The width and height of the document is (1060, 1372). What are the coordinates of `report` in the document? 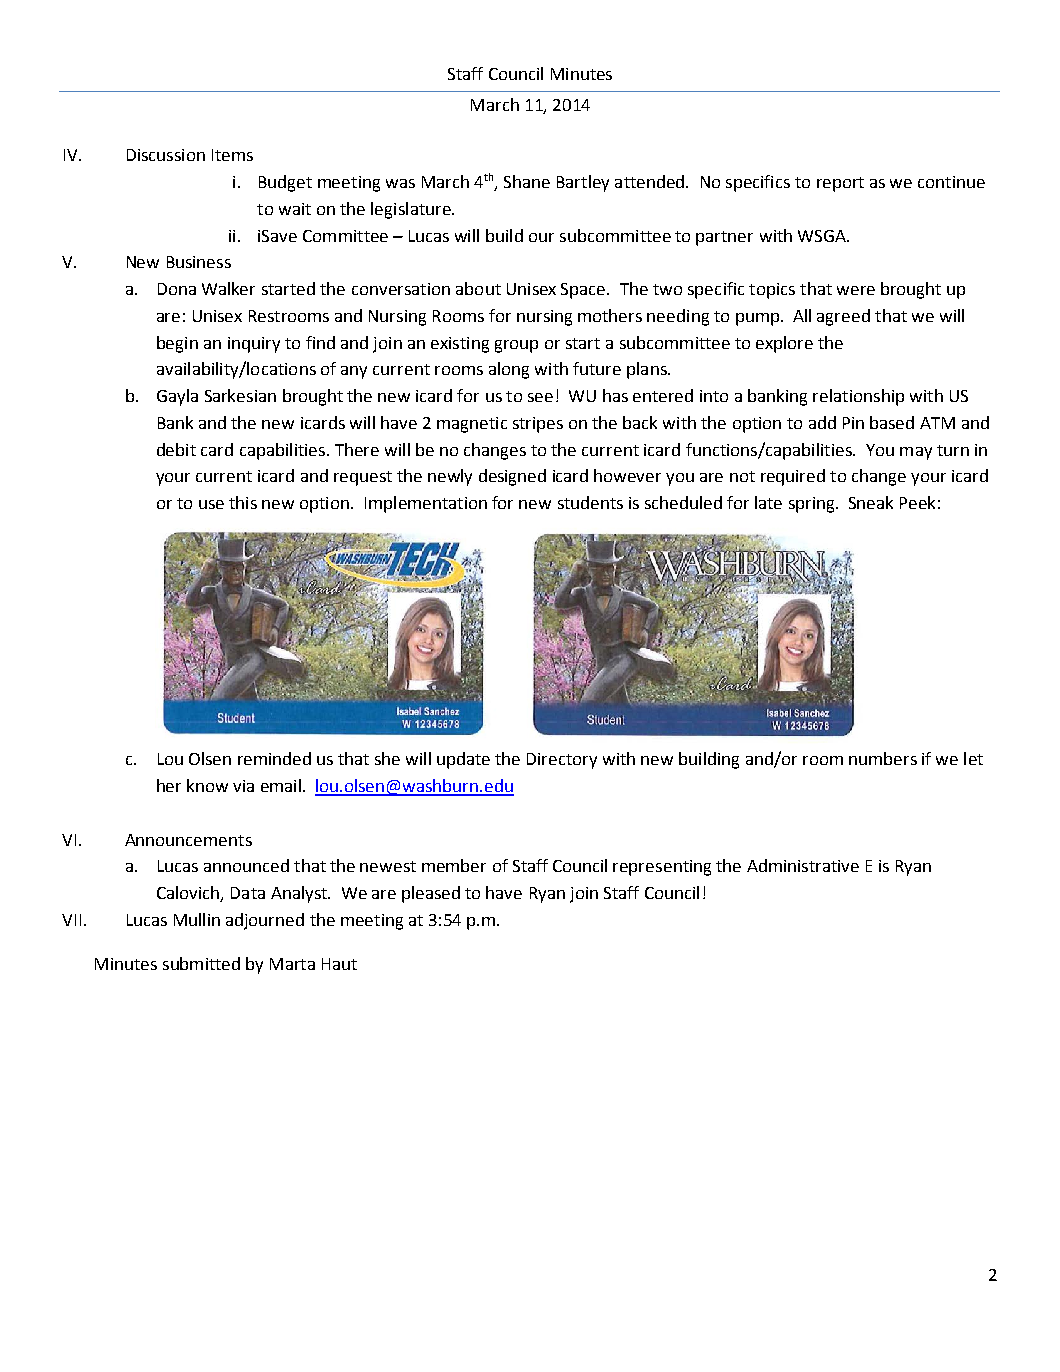 It's located at (840, 184).
